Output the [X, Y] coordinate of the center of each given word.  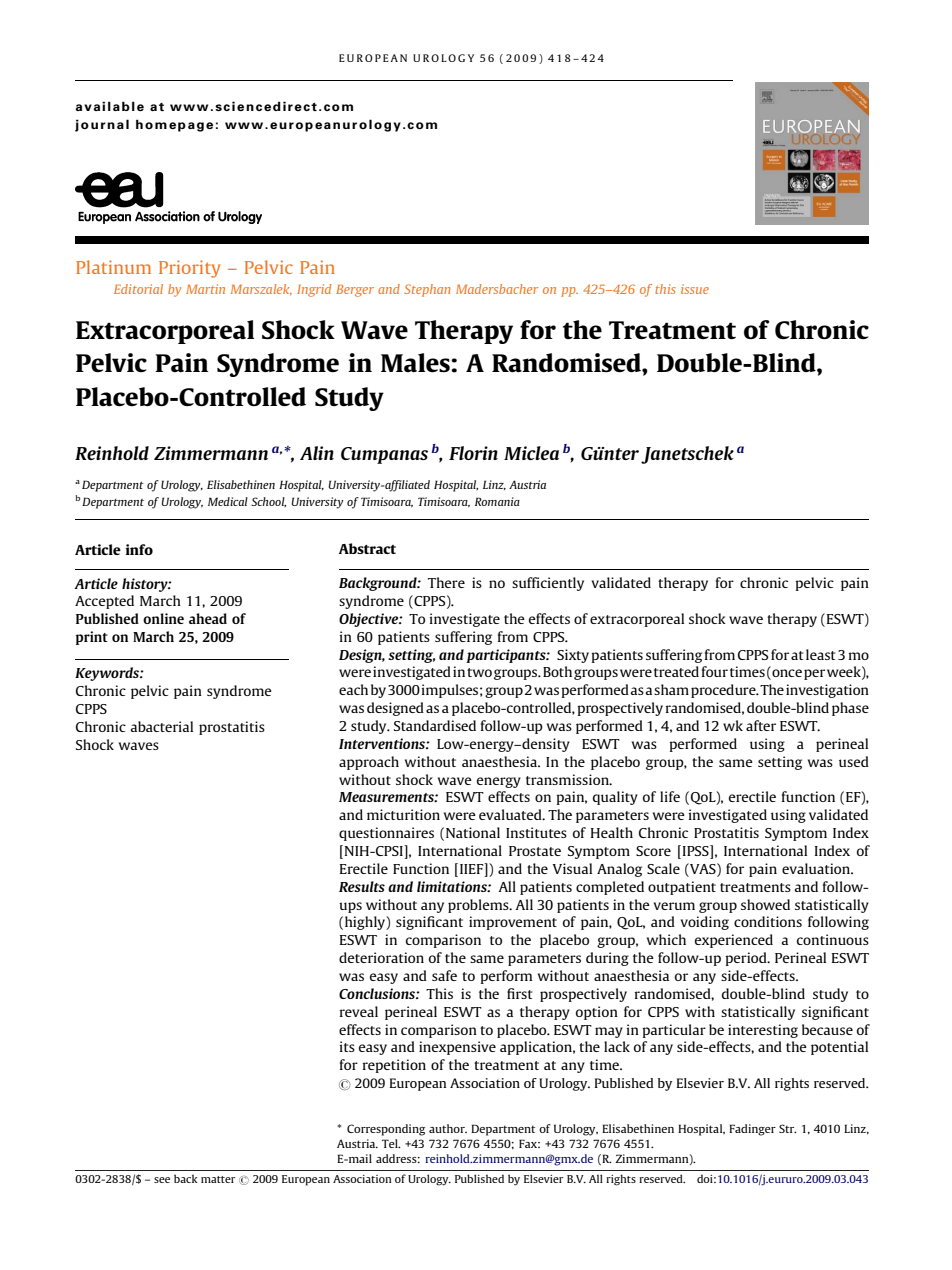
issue [695, 289]
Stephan [427, 290]
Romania [497, 501]
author [448, 1128]
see [162, 1180]
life [670, 796]
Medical [228, 501]
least [820, 654]
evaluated [511, 814]
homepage [174, 125]
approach [369, 763]
